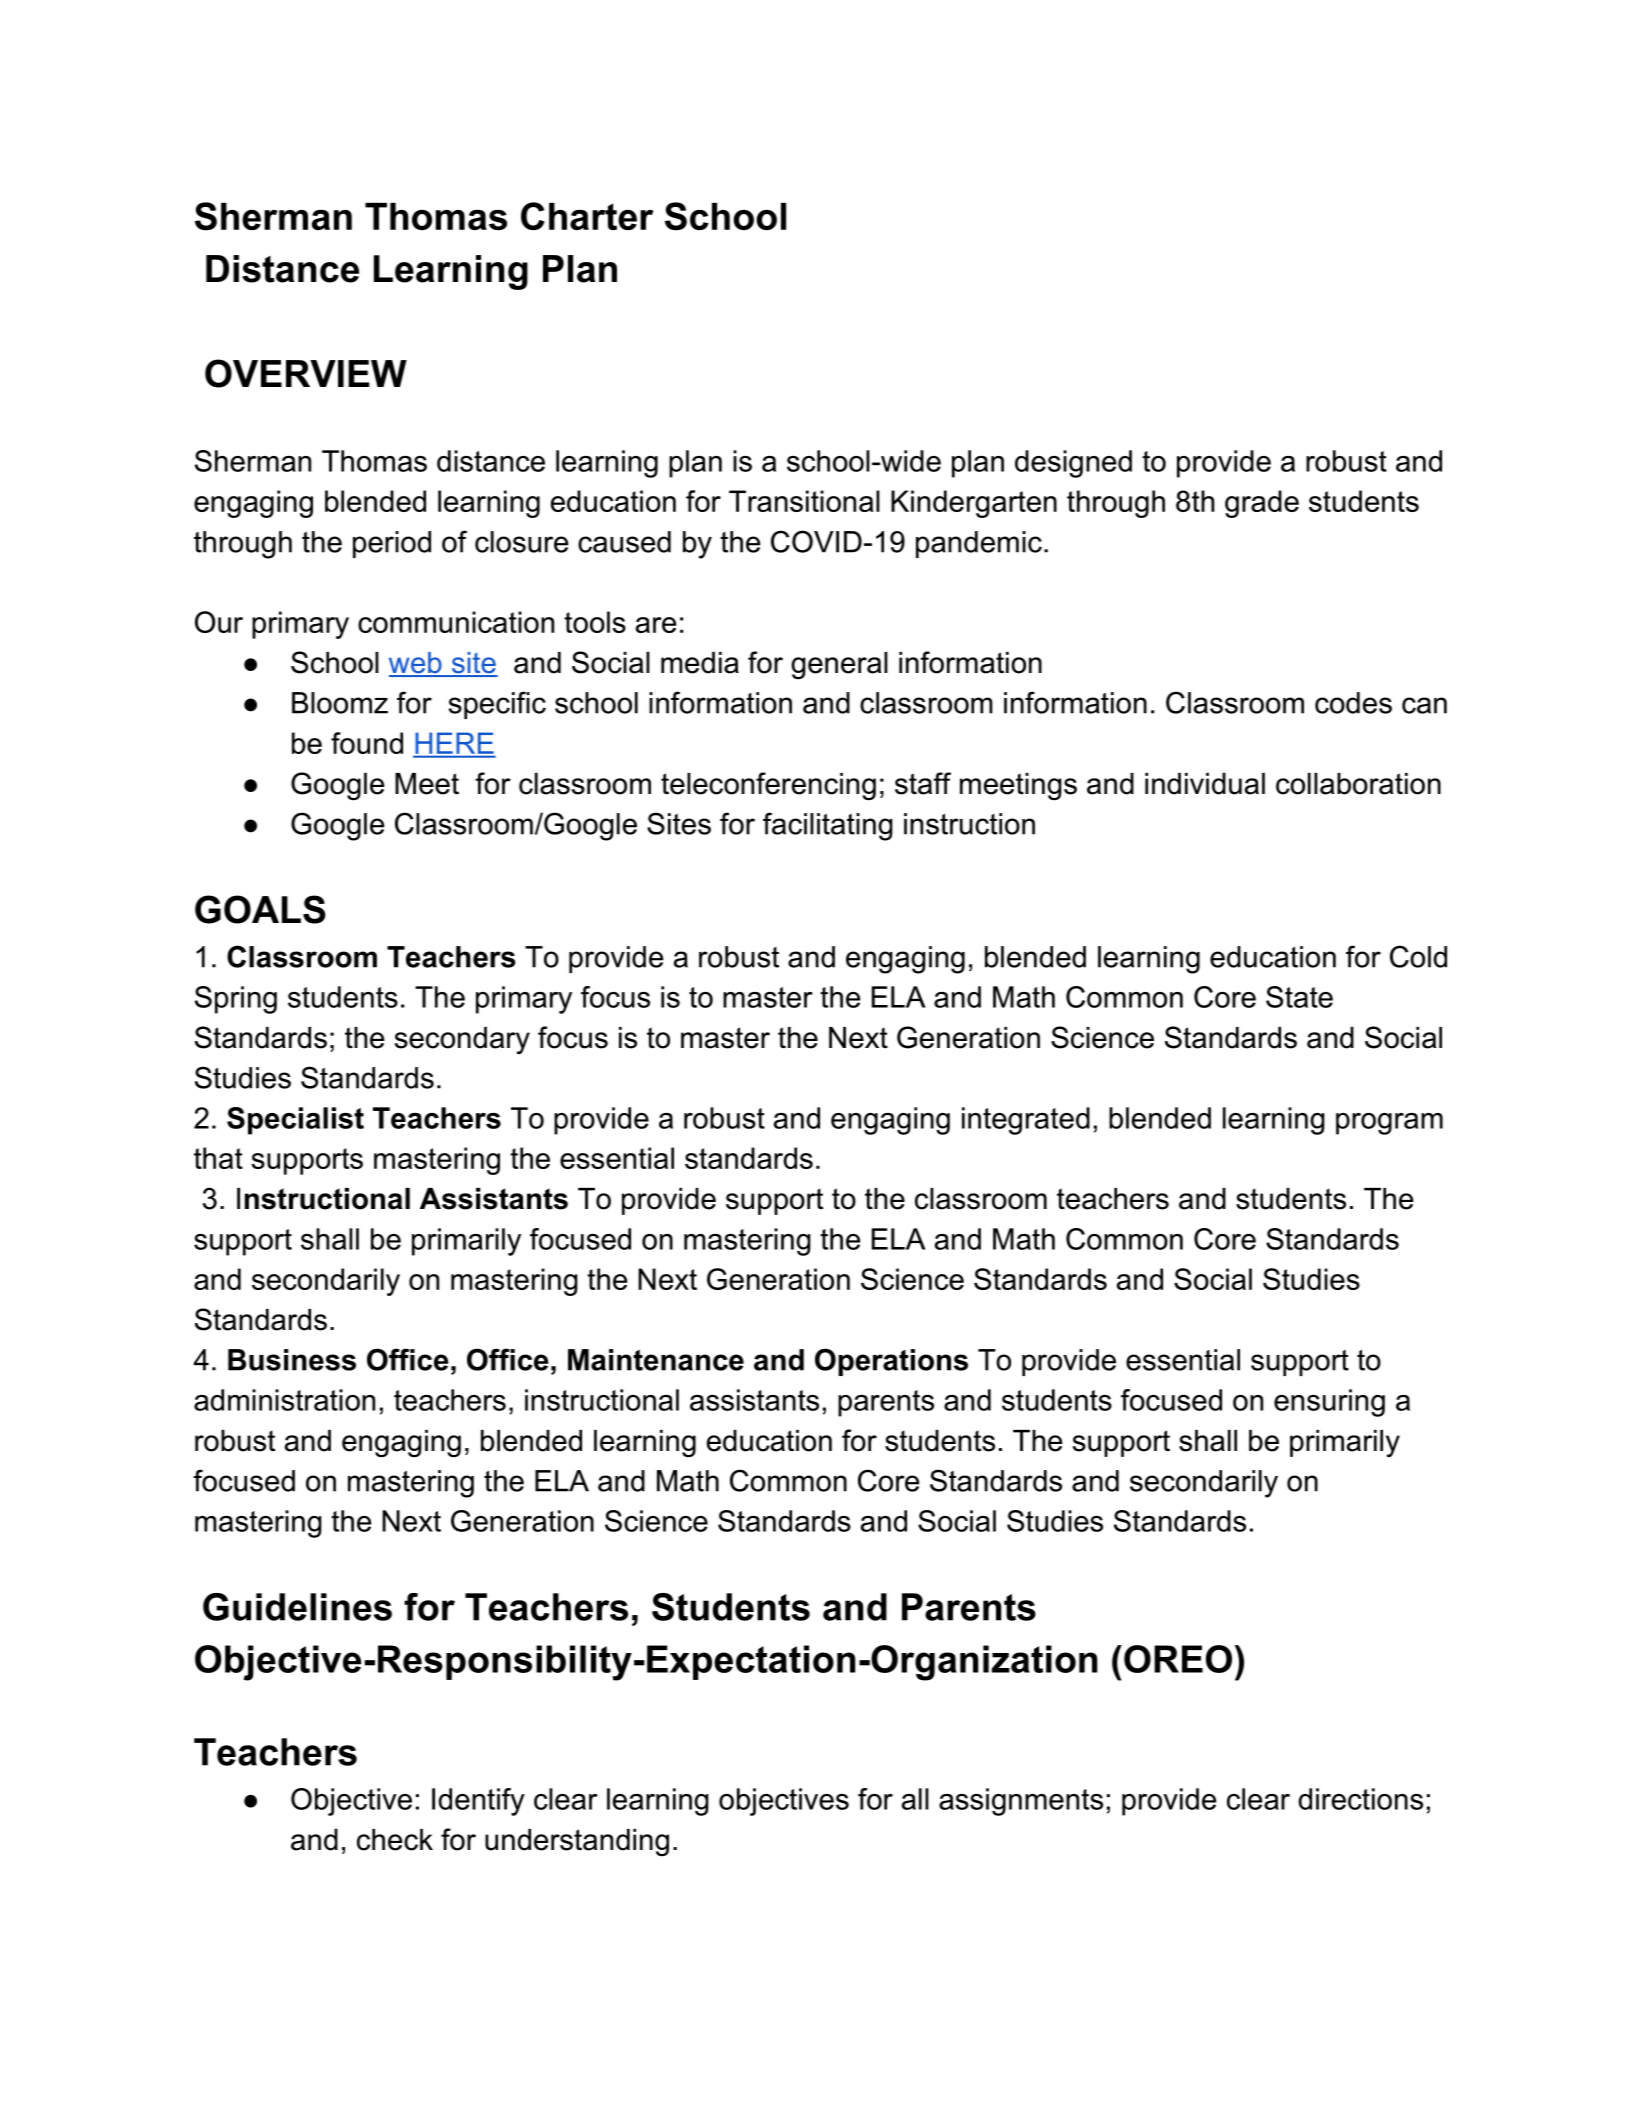 The image size is (1644, 2128). What do you see at coordinates (306, 373) in the screenshot?
I see `OVERVIEW` at bounding box center [306, 373].
